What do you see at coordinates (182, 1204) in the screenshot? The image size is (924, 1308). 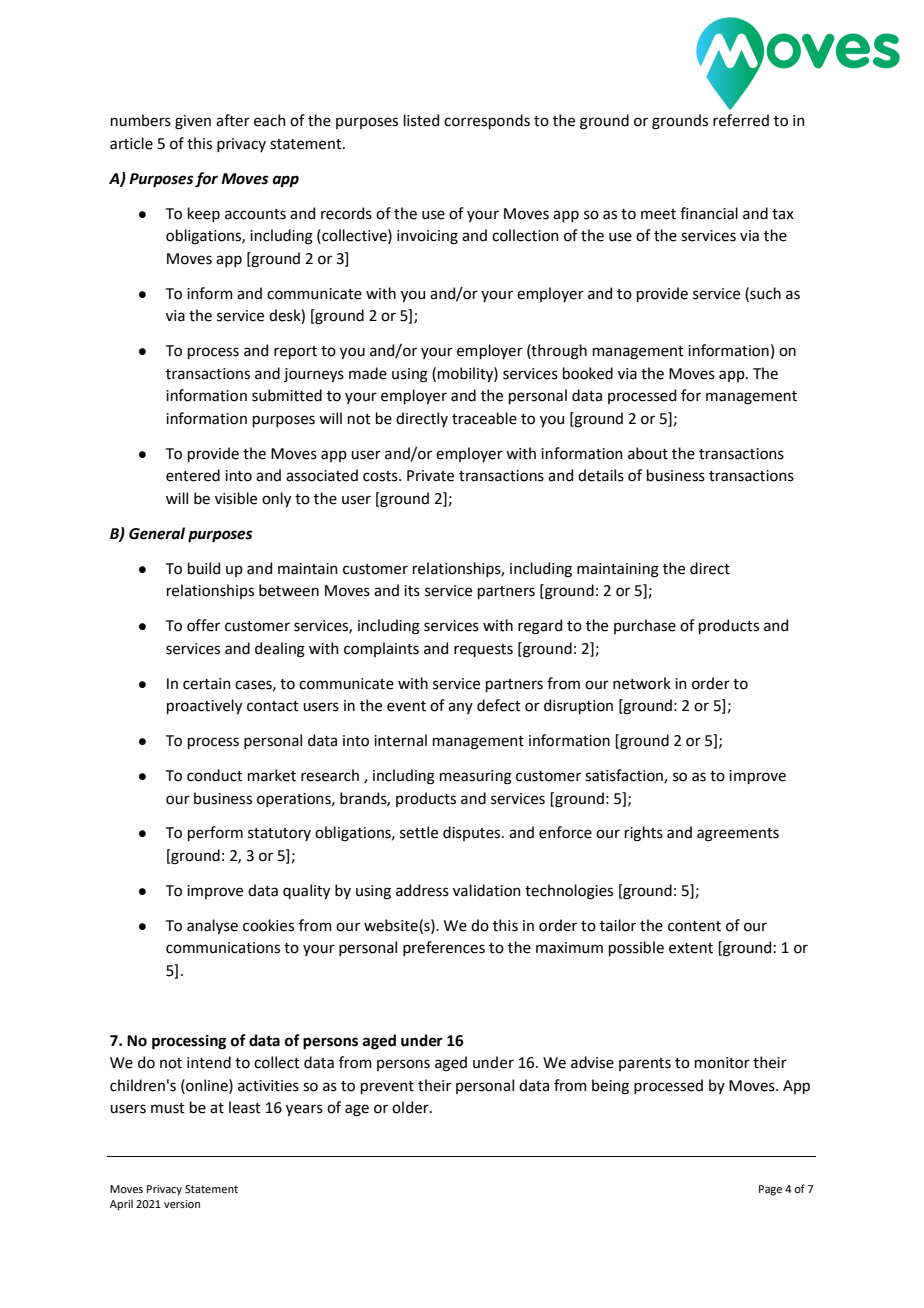 I see `version` at bounding box center [182, 1204].
